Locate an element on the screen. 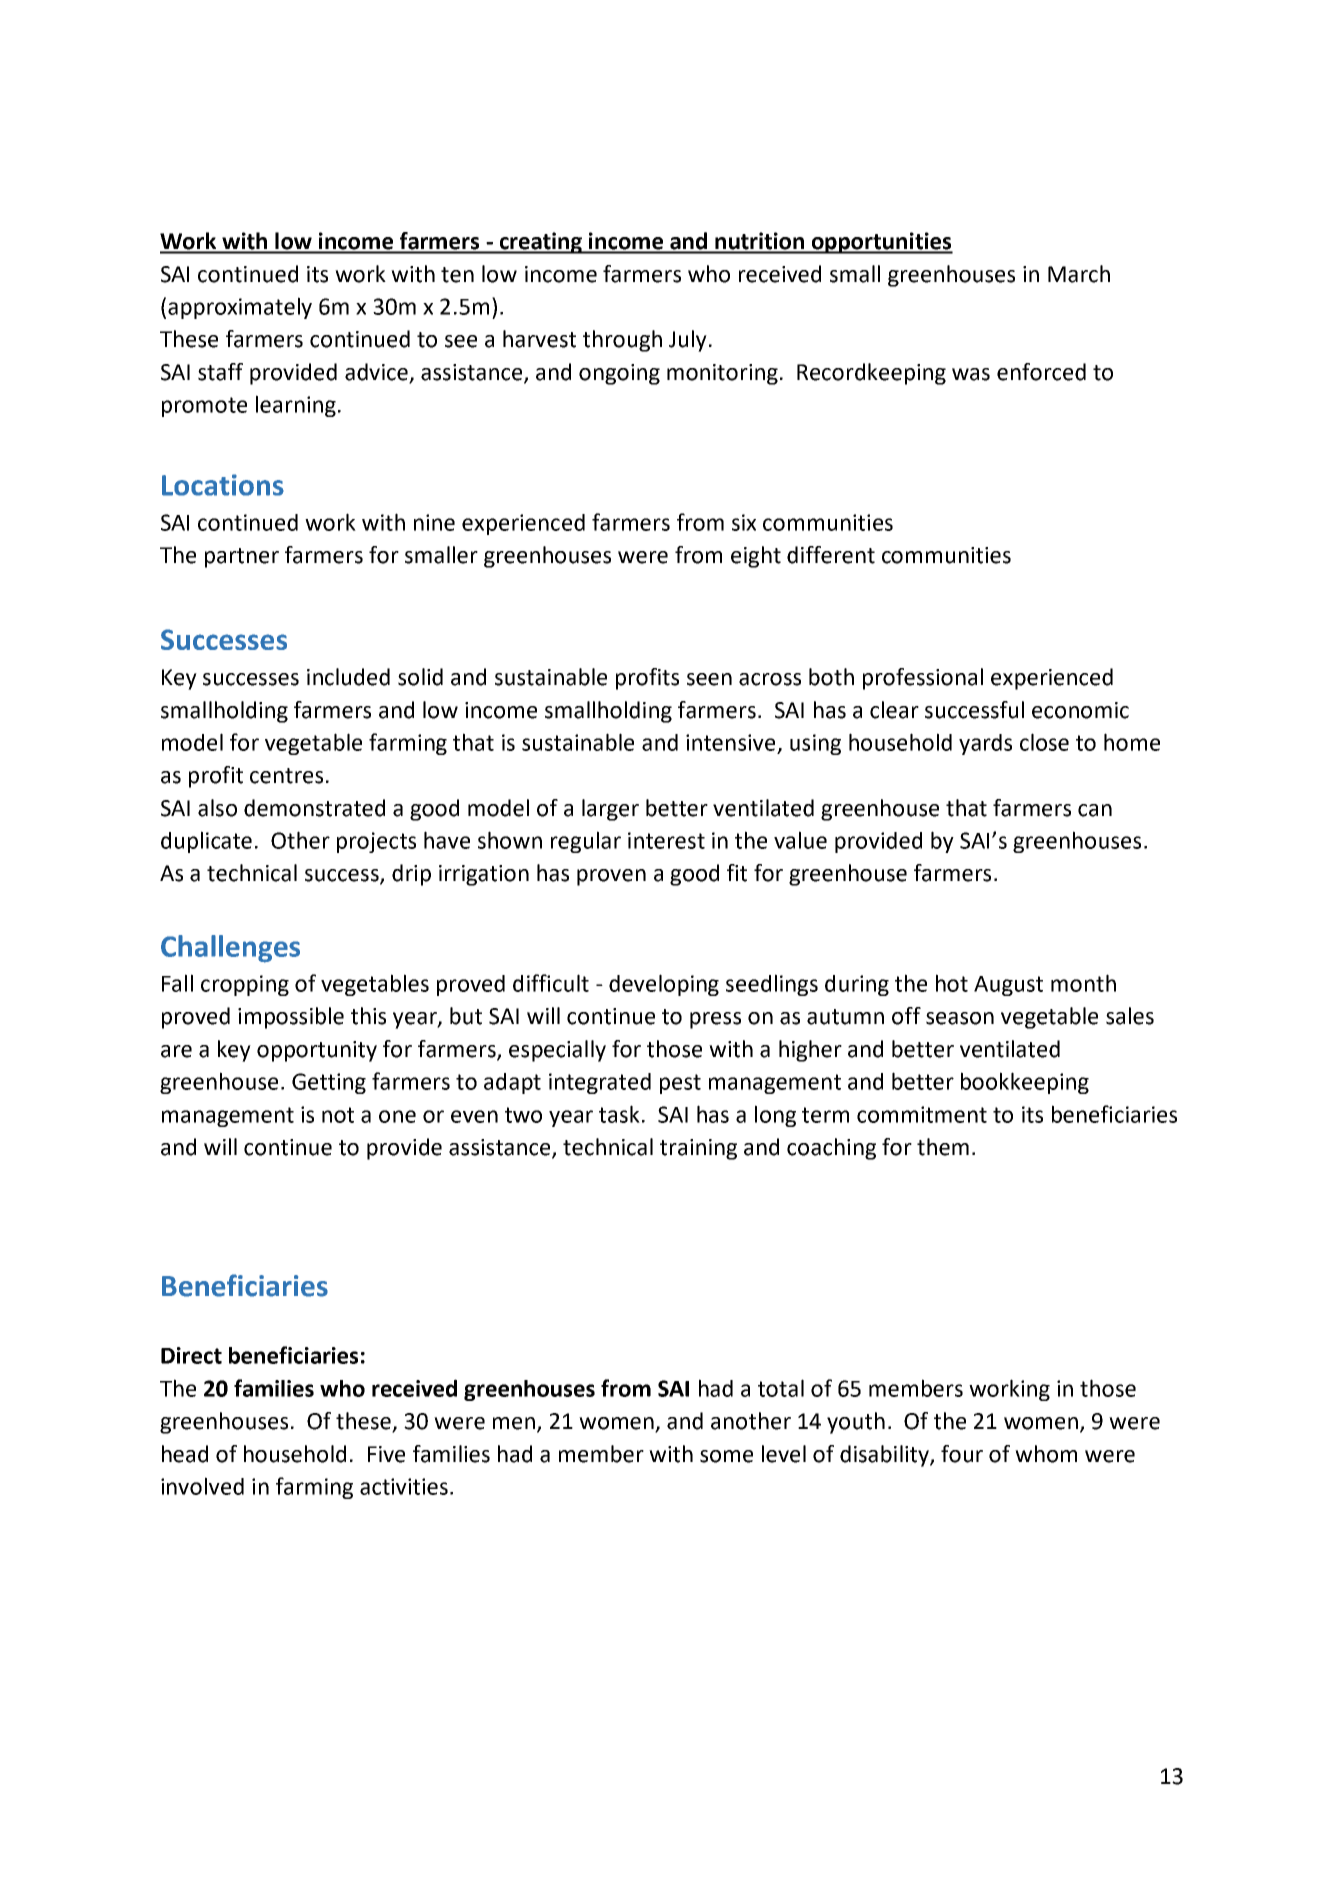 This screenshot has height=1901, width=1344. through is located at coordinates (622, 341).
